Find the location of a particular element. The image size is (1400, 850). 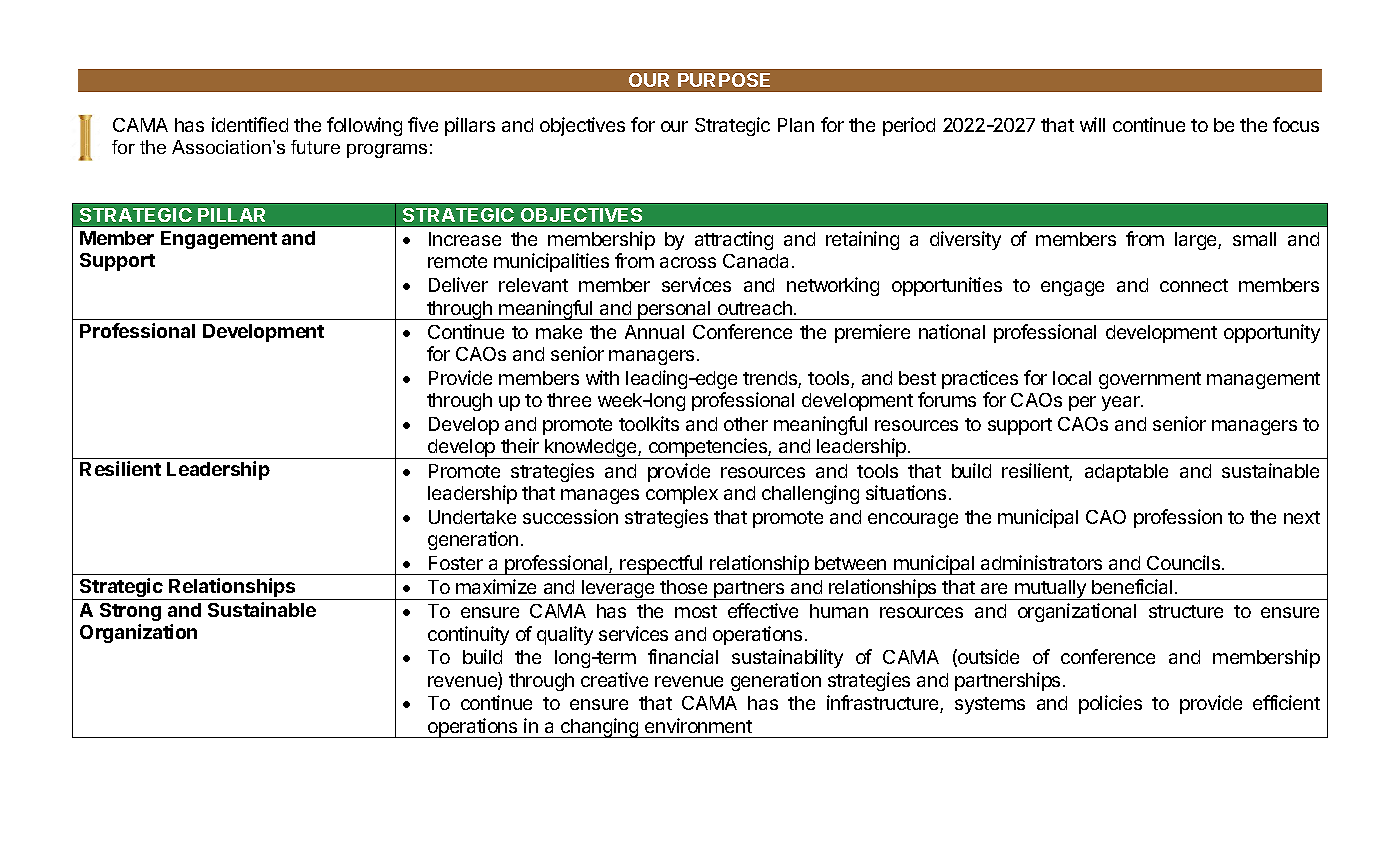

environment is located at coordinates (698, 725).
